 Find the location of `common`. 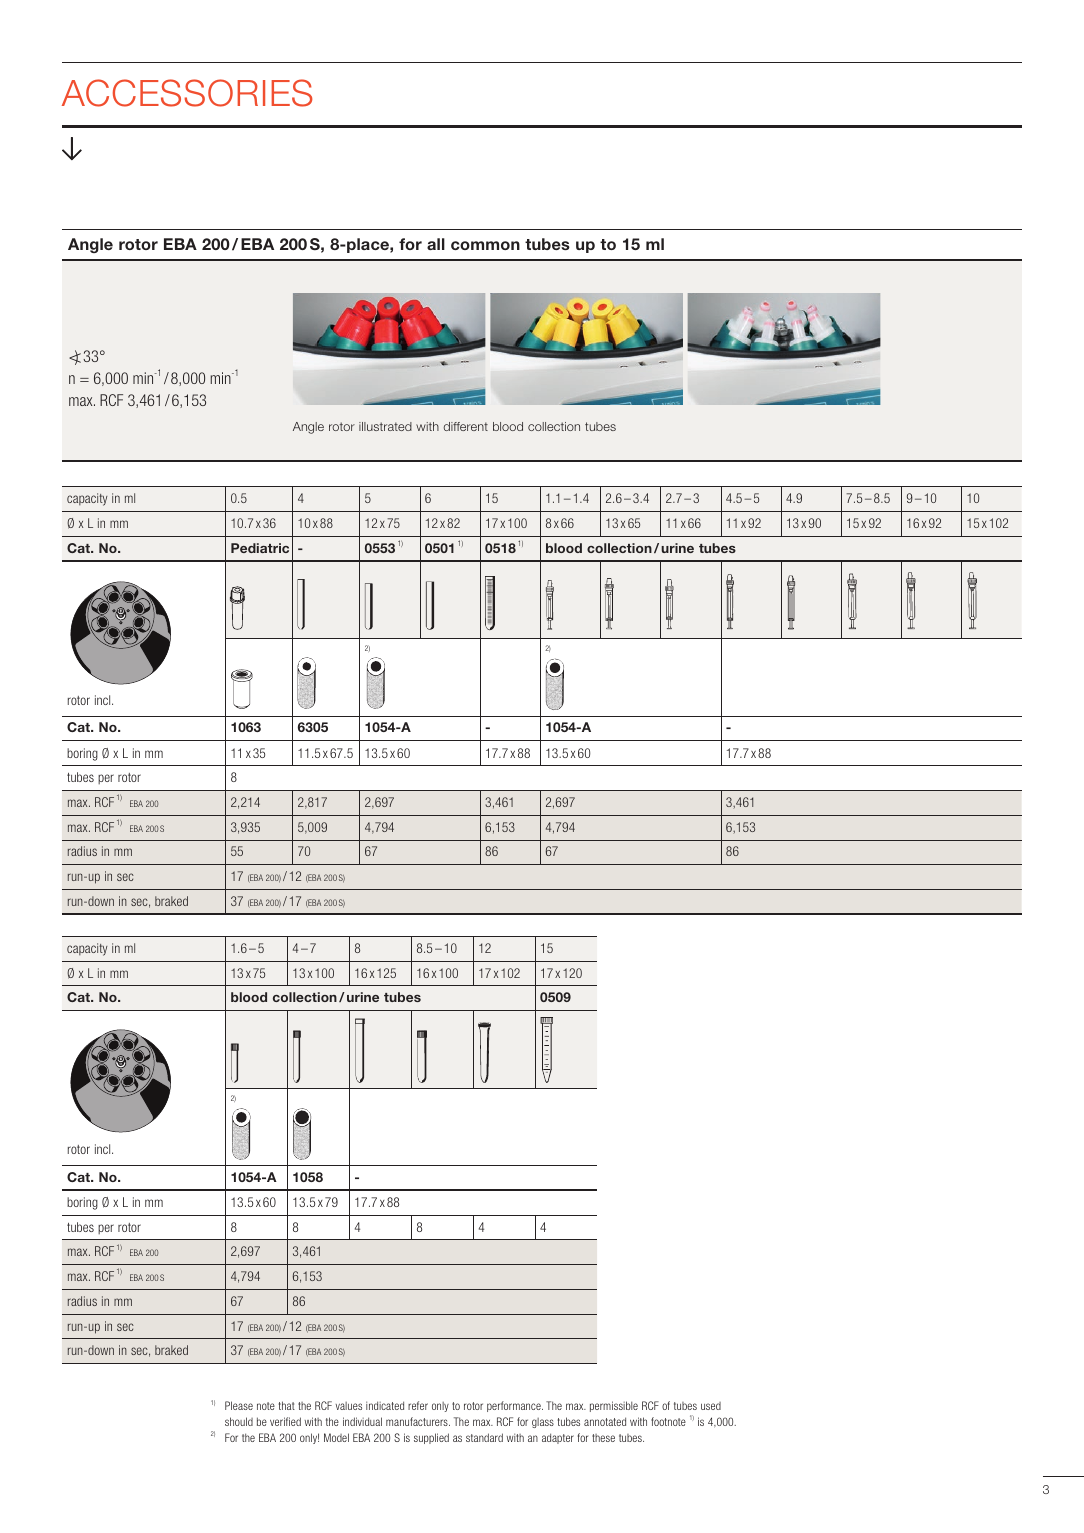

common is located at coordinates (485, 245).
